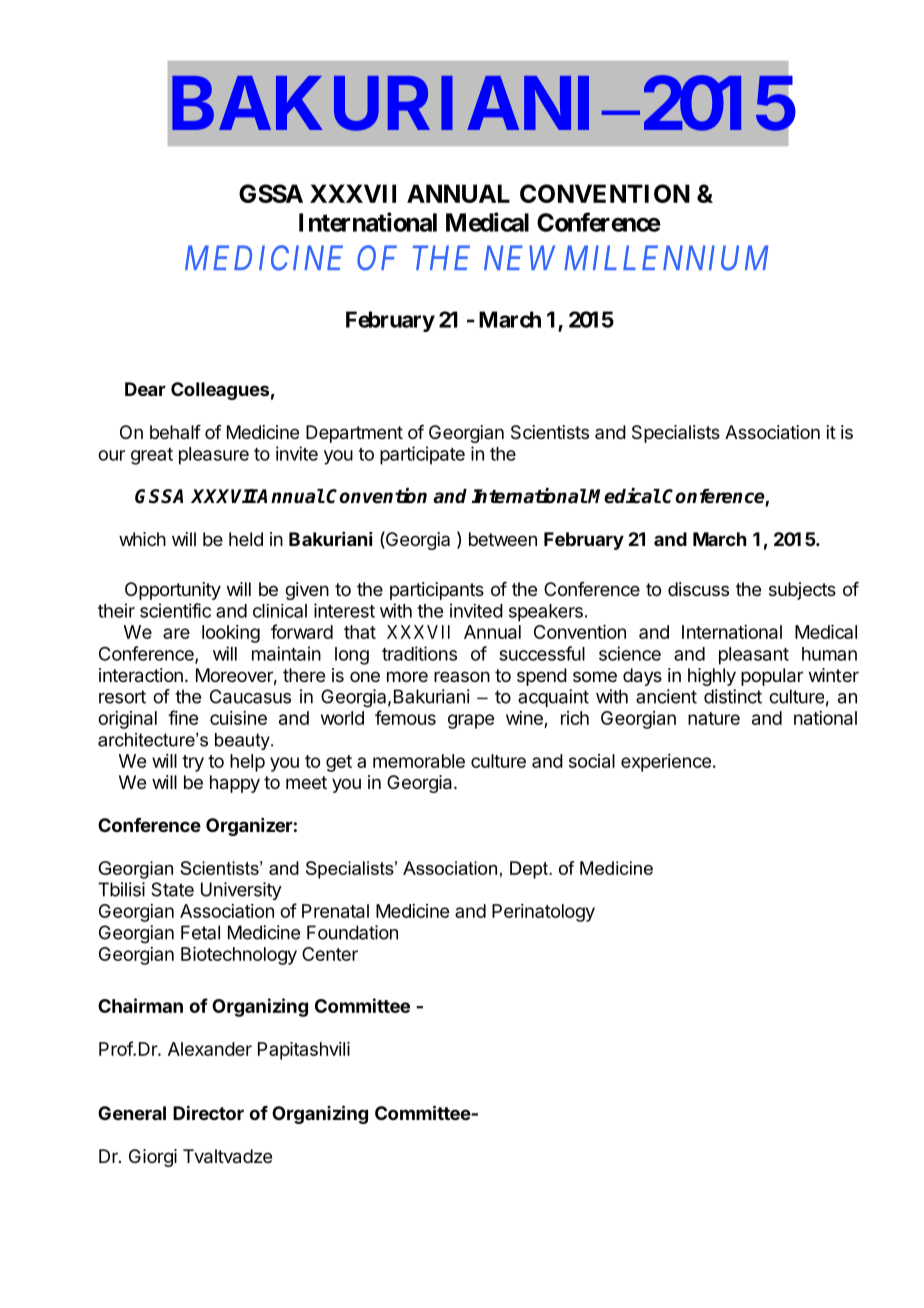 The width and height of the image is (924, 1308). Describe the element at coordinates (250, 696) in the image. I see `Caucasus` at that location.
